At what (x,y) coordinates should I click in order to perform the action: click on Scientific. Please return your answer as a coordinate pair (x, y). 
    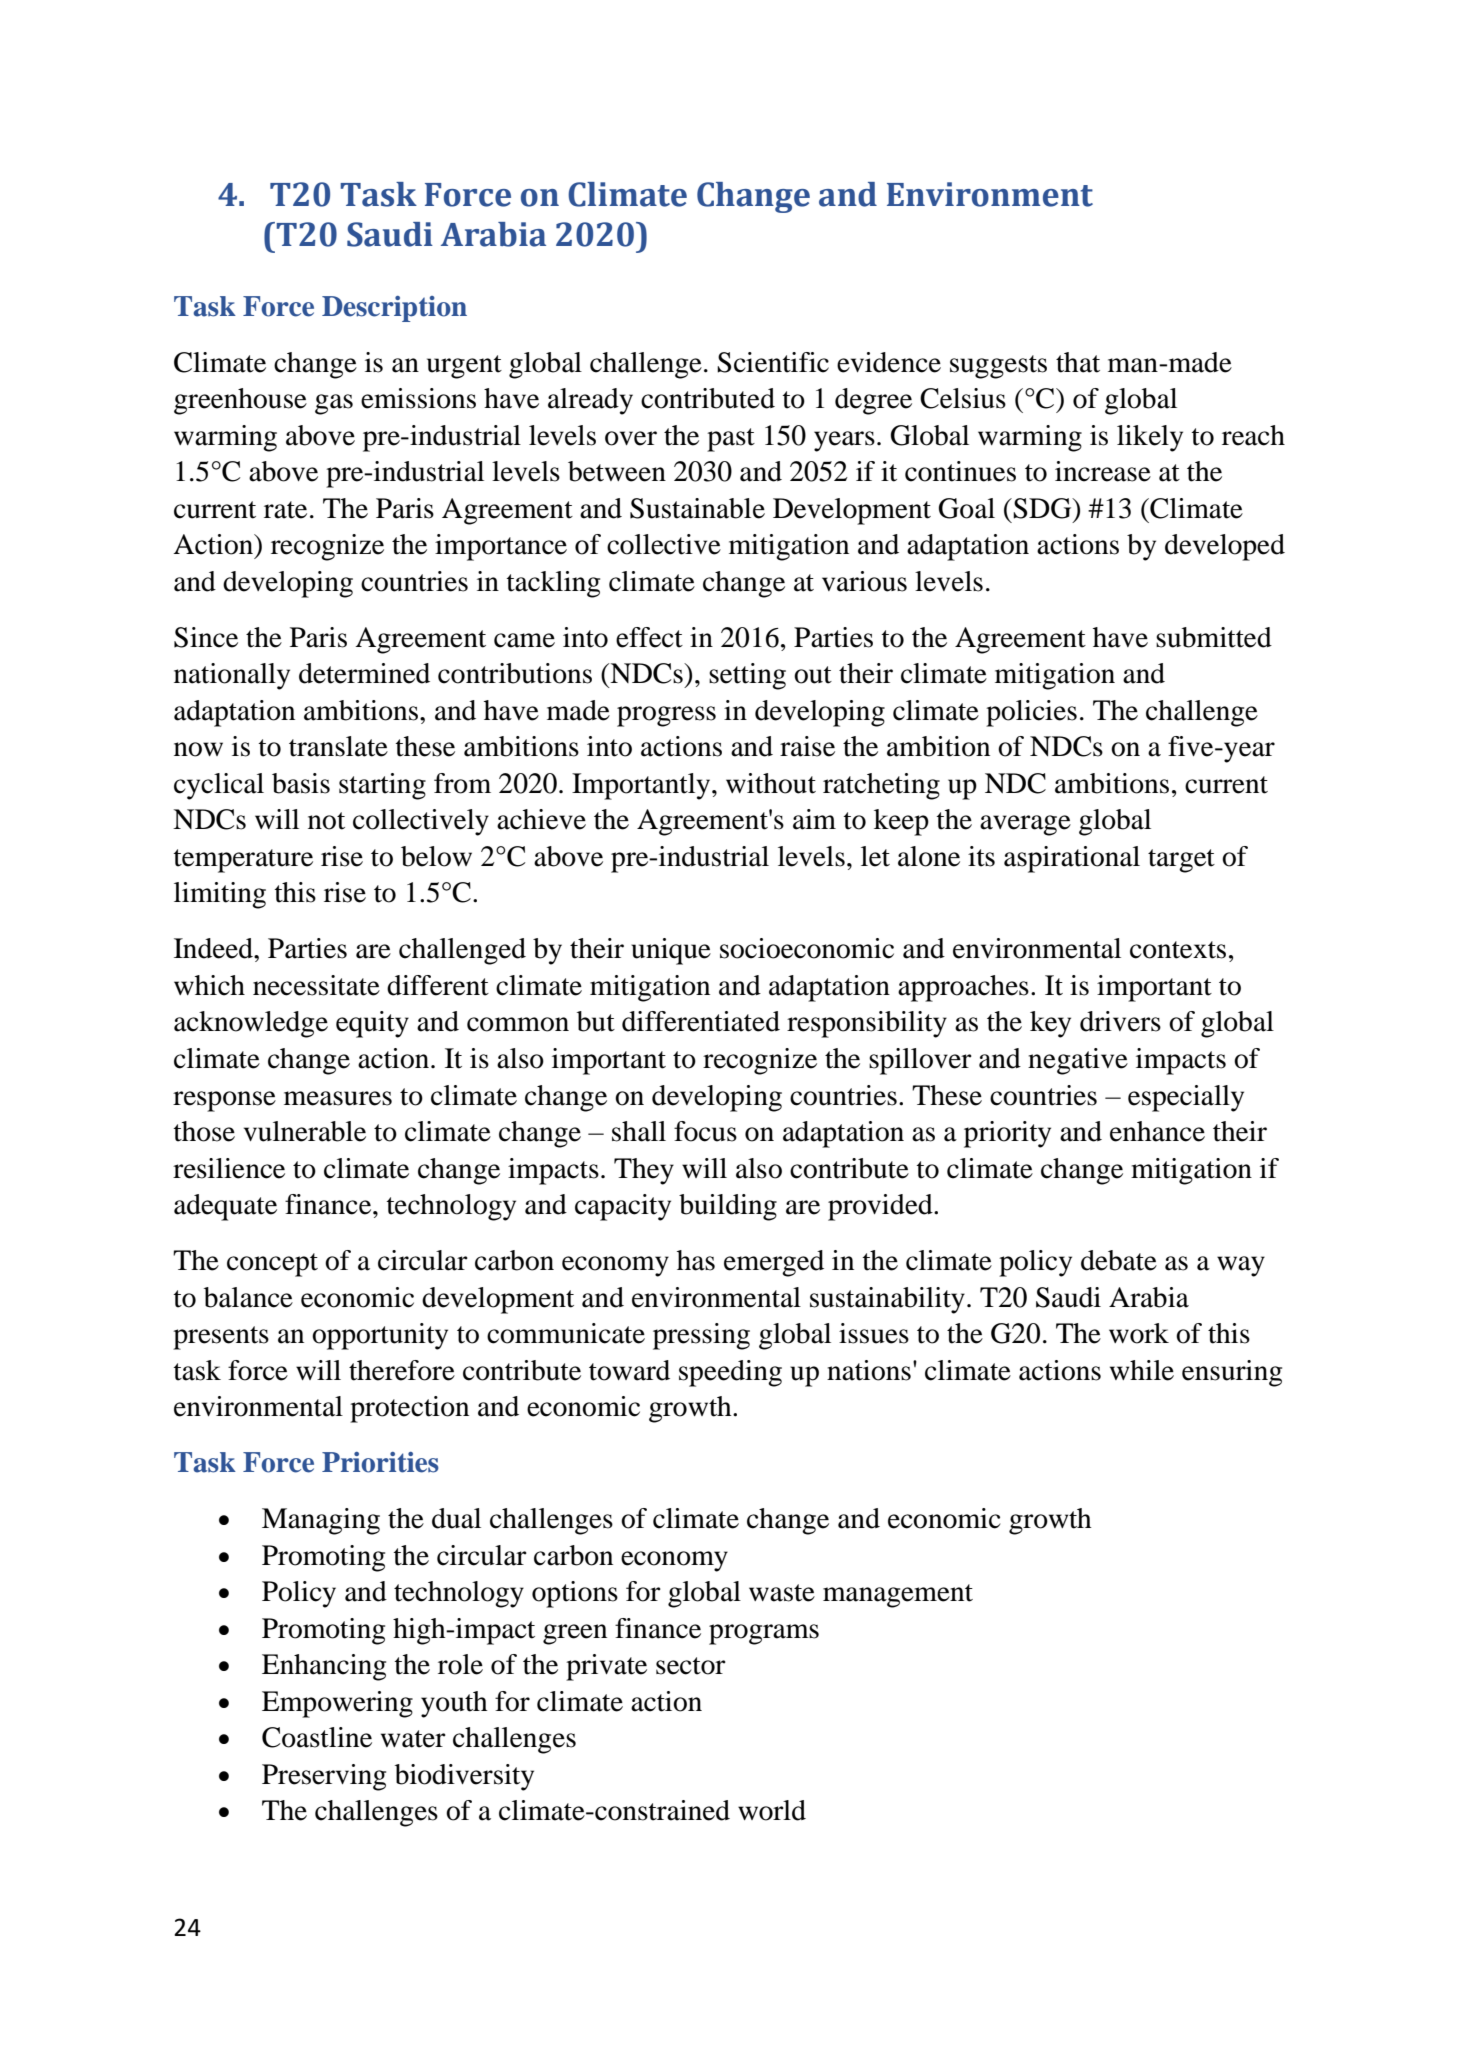
    Looking at the image, I should click on (773, 362).
